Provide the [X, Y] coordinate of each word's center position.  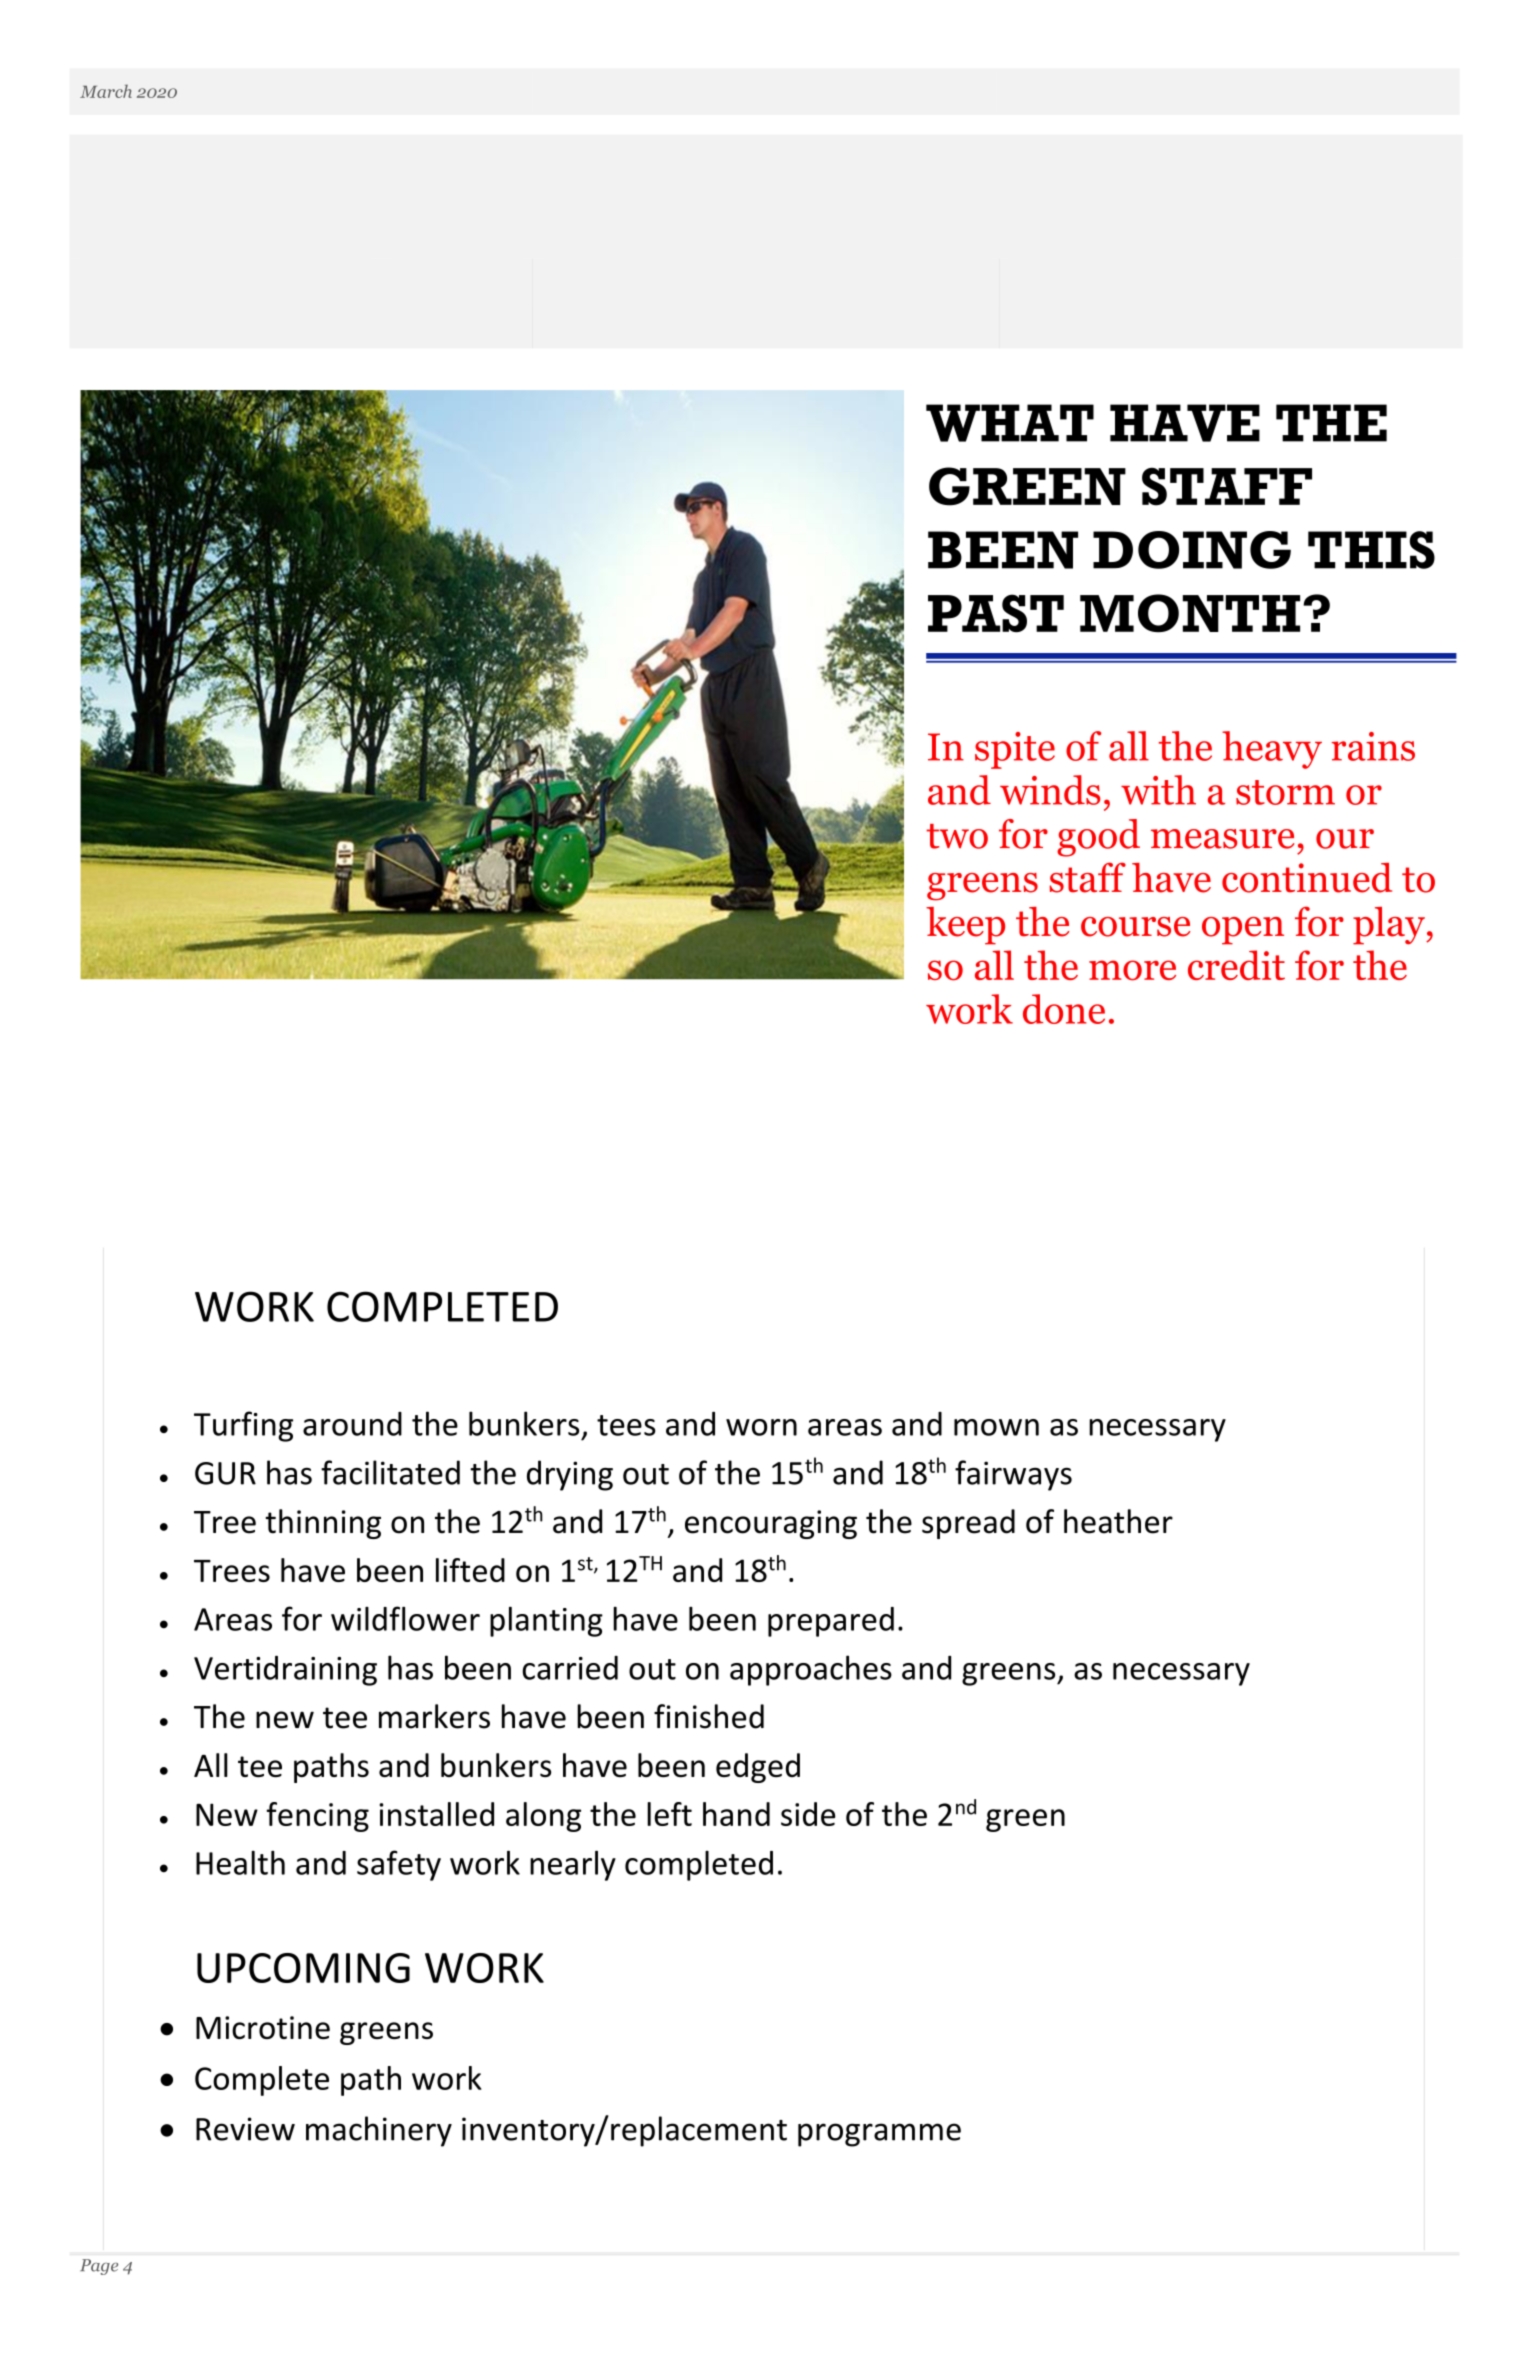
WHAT [1010, 423]
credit [1236, 965]
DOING [1192, 550]
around [352, 1424]
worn [761, 1427]
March [106, 91]
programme [879, 2135]
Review [245, 2129]
